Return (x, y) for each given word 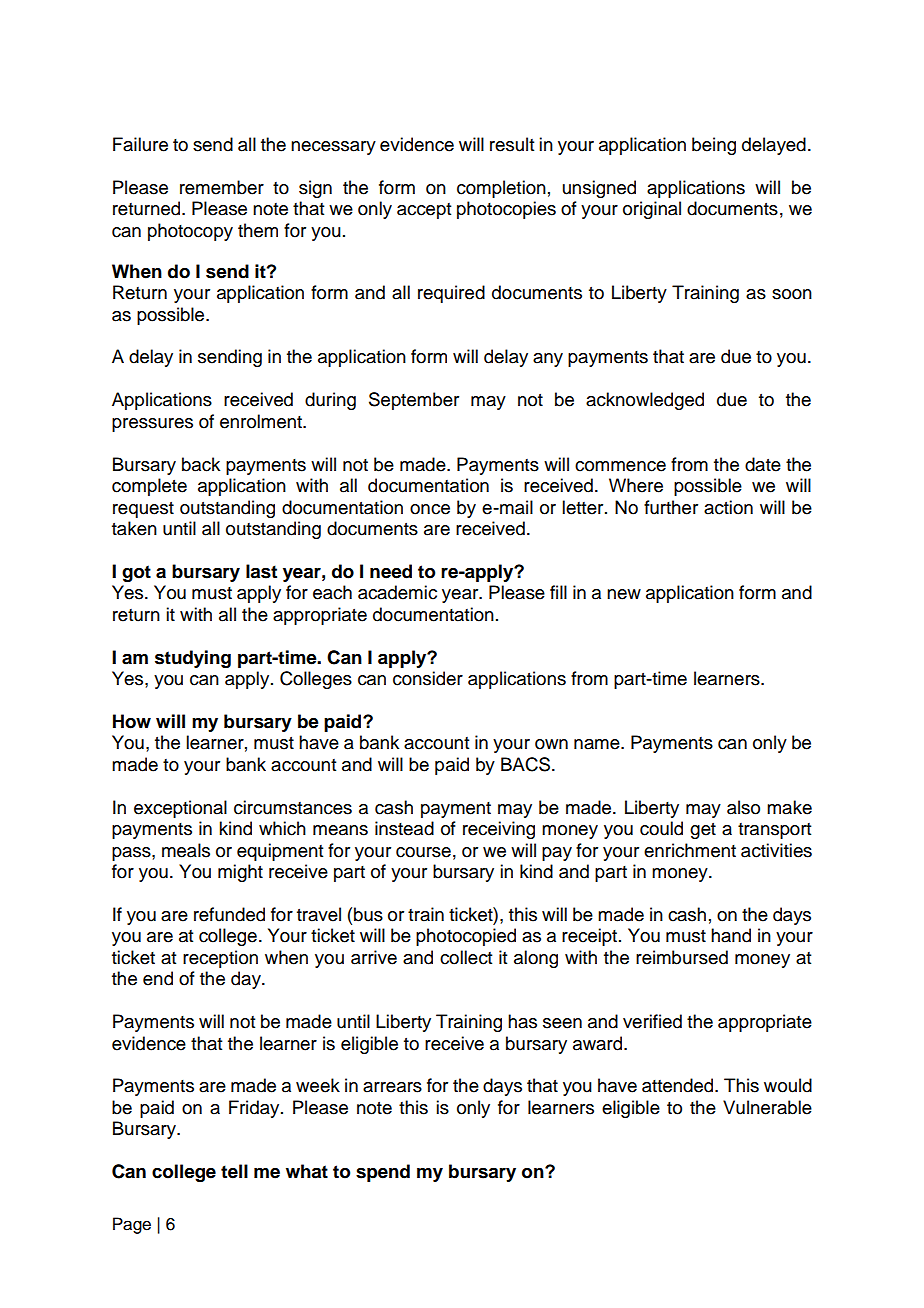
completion (501, 189)
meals (186, 850)
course (423, 852)
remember (222, 187)
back (201, 464)
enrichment (690, 850)
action (728, 507)
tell (234, 1171)
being (714, 146)
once (430, 509)
